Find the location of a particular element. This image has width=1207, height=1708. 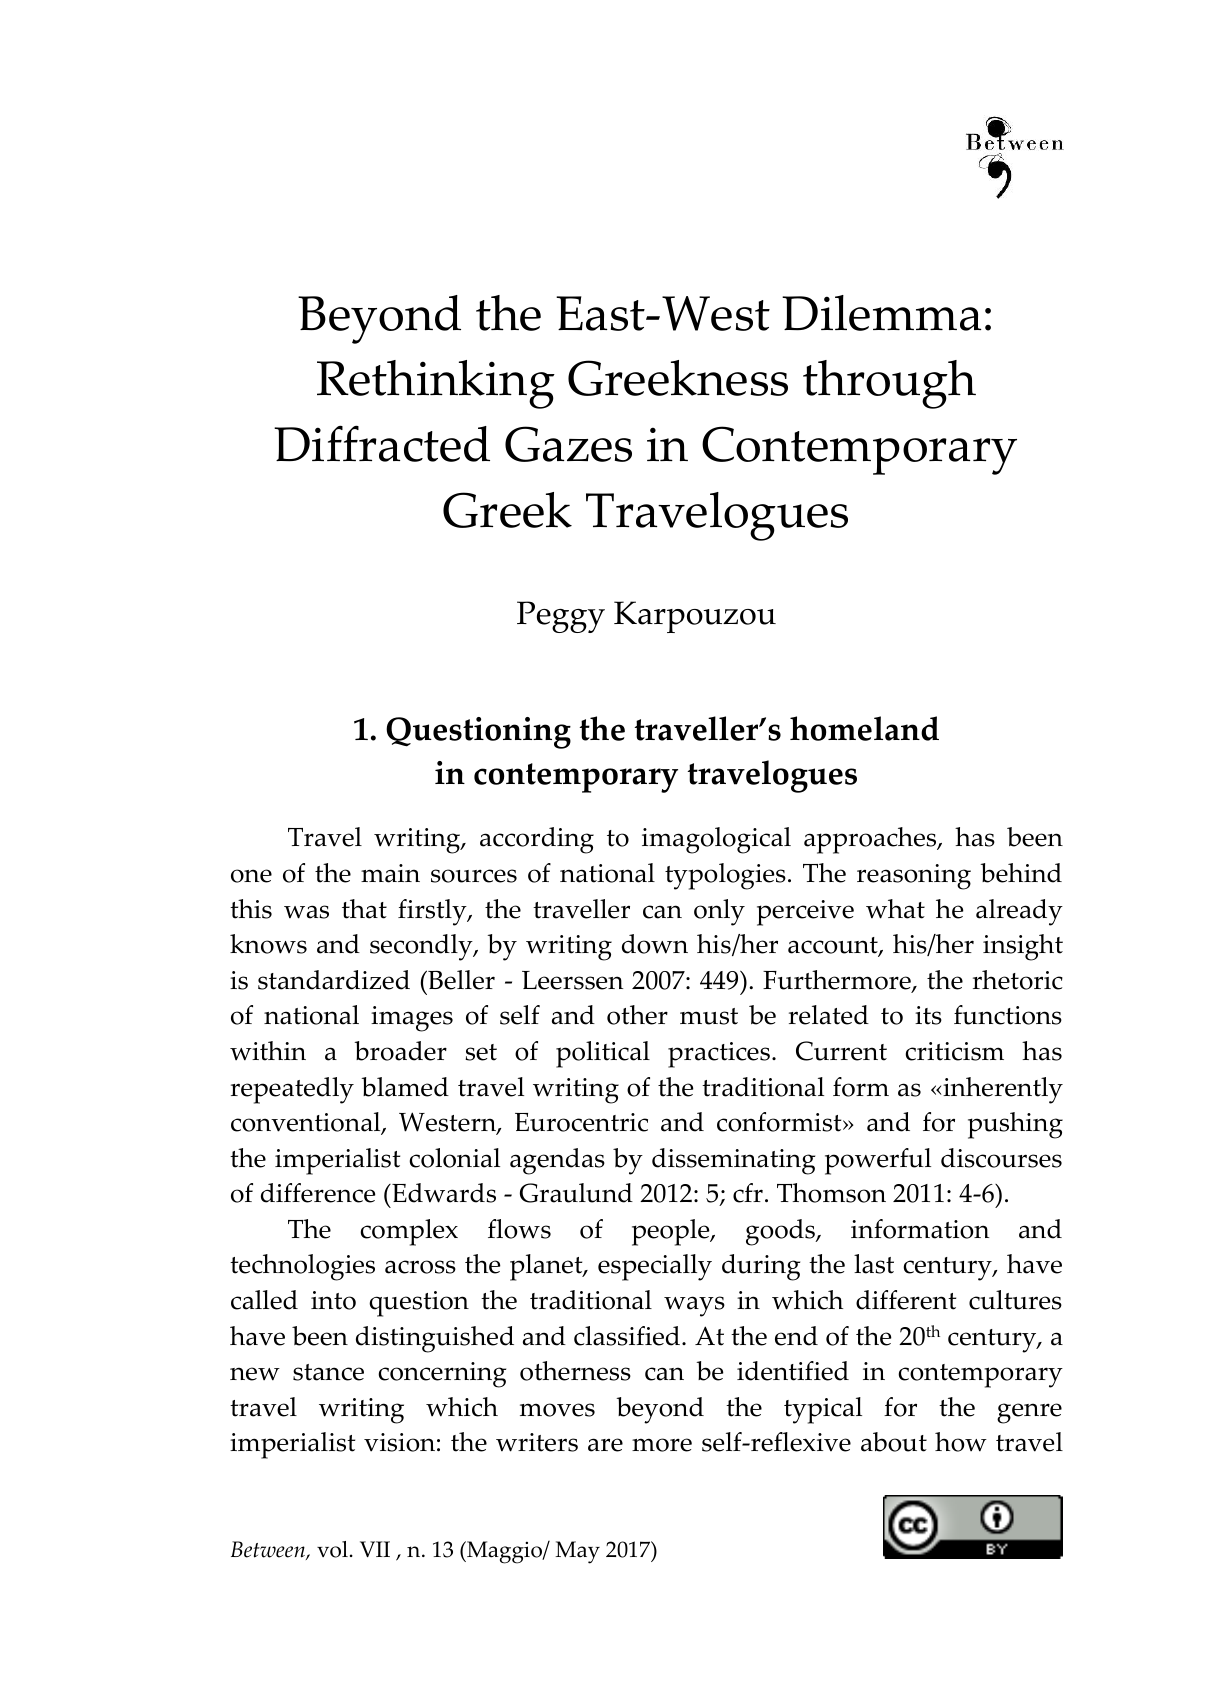

last is located at coordinates (874, 1264).
